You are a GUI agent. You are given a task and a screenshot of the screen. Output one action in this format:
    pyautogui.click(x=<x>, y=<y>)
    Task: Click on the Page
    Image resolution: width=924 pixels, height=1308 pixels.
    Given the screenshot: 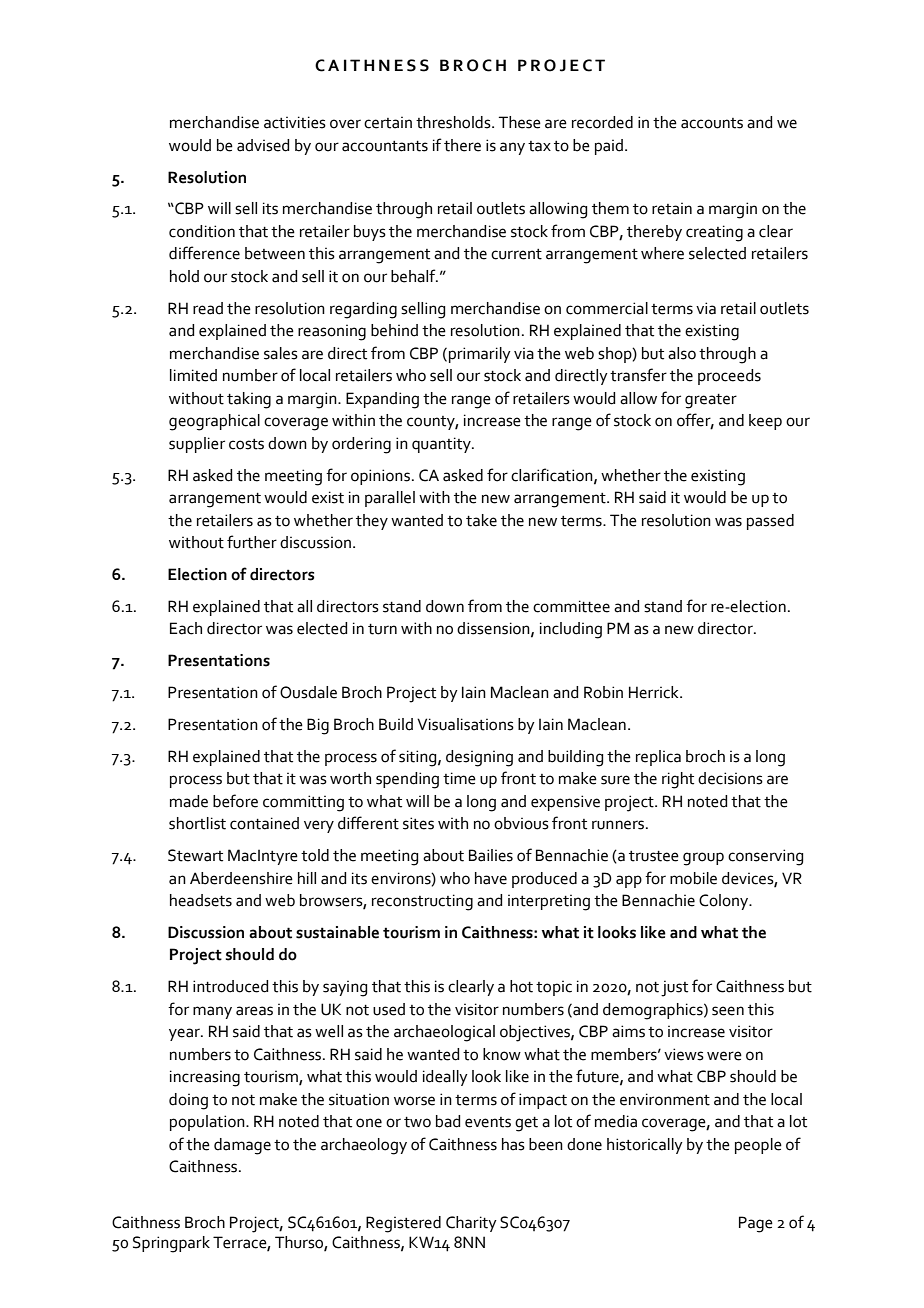 What is the action you would take?
    pyautogui.click(x=756, y=1224)
